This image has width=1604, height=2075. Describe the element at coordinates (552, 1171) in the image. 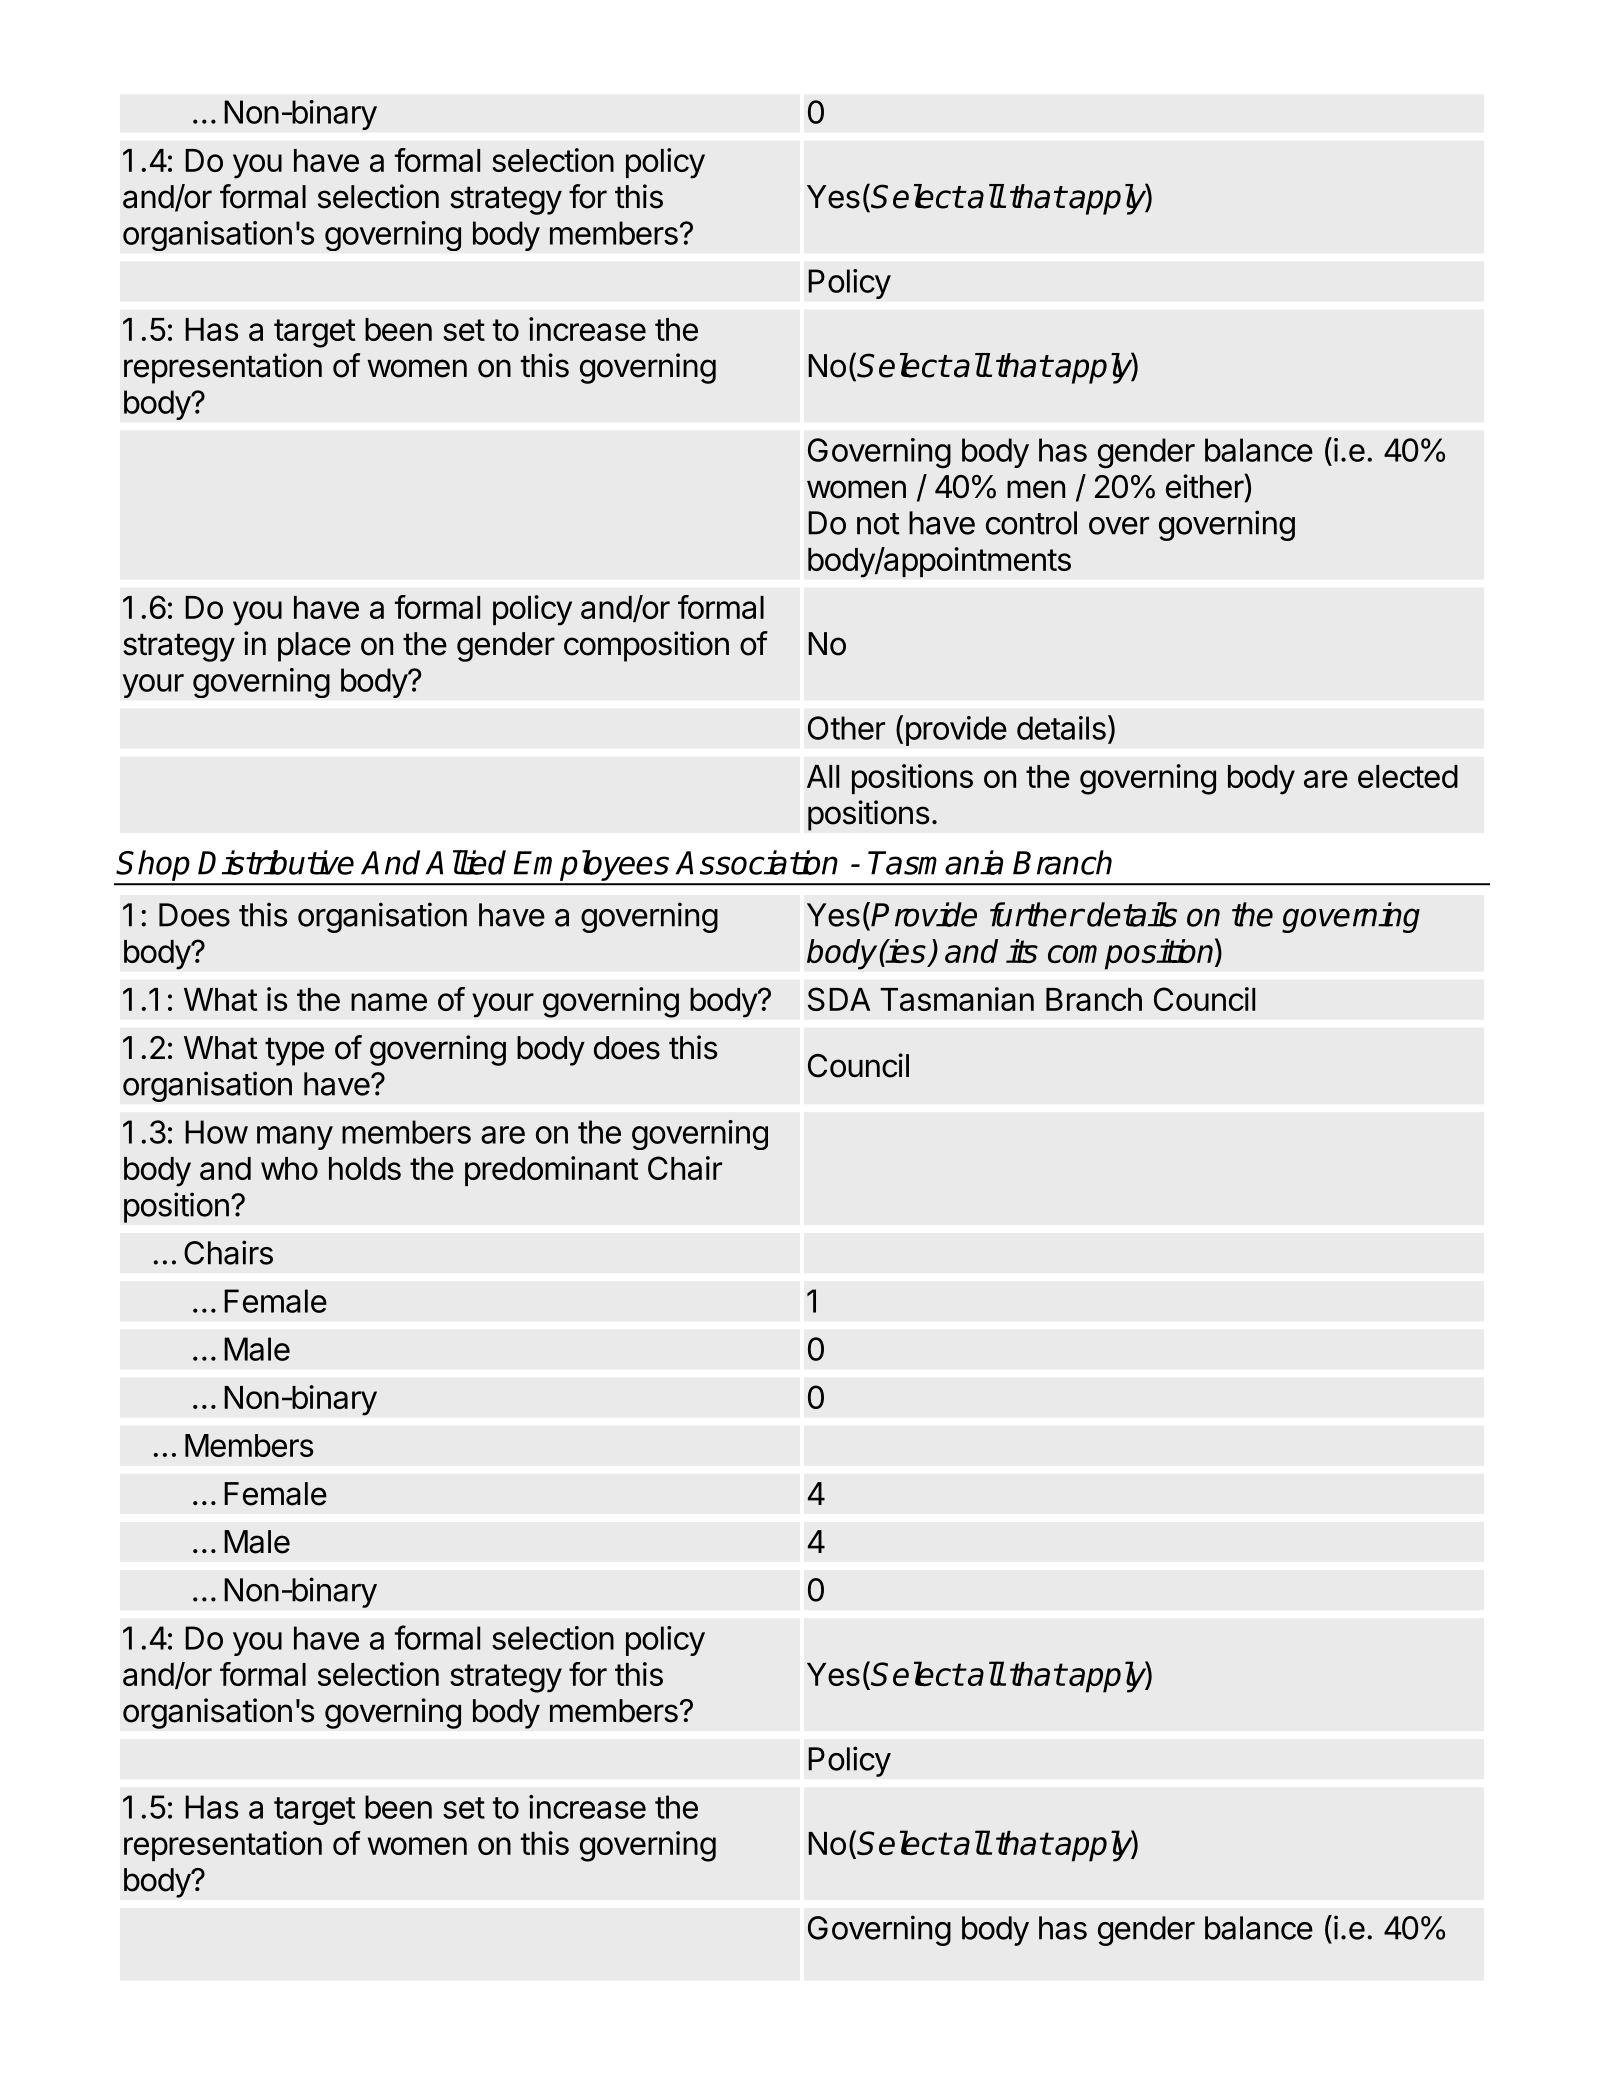

I see `predominant` at that location.
